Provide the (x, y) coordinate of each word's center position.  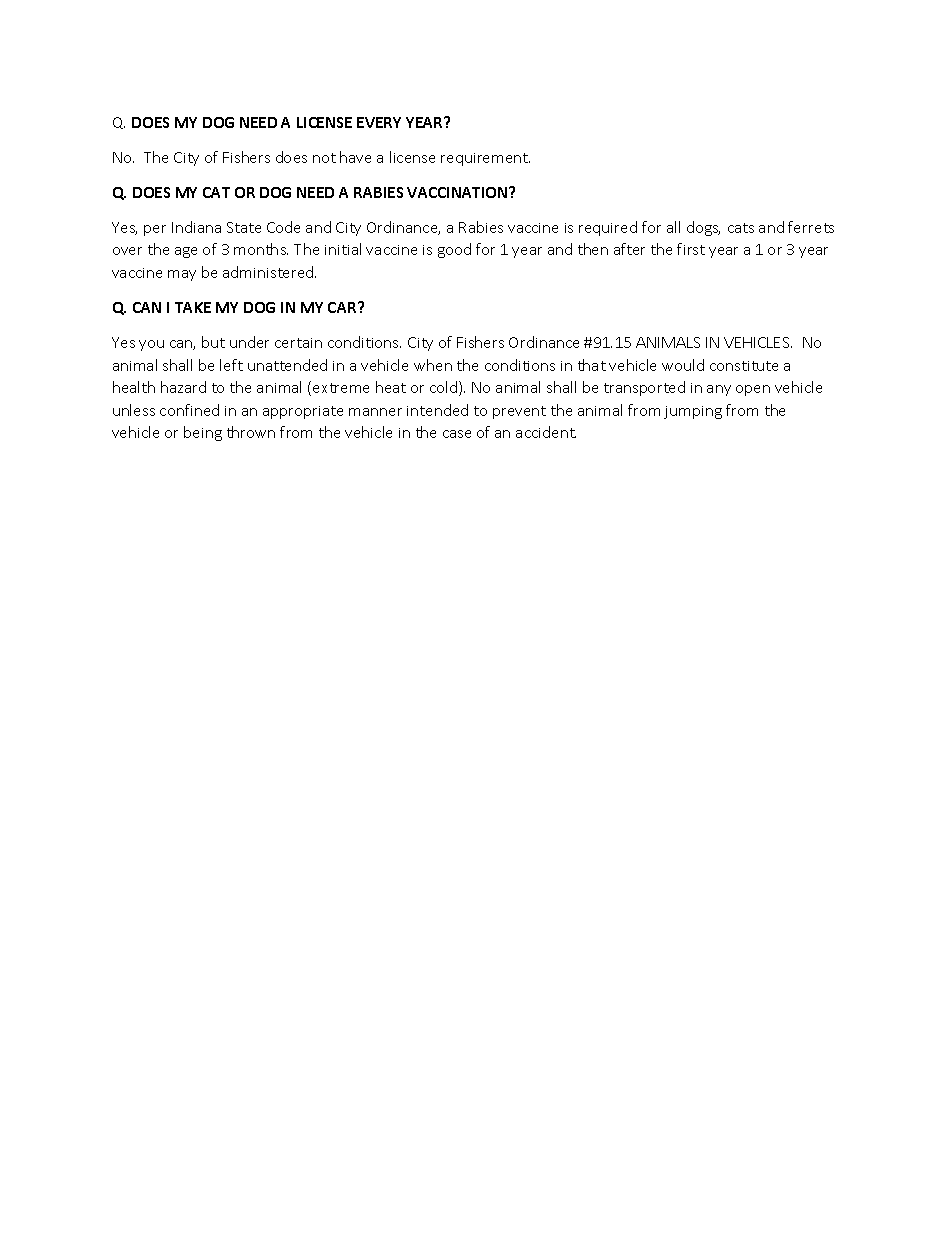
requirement (485, 159)
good (454, 250)
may (182, 275)
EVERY (379, 122)
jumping (693, 412)
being (203, 433)
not (324, 158)
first (691, 249)
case (457, 434)
